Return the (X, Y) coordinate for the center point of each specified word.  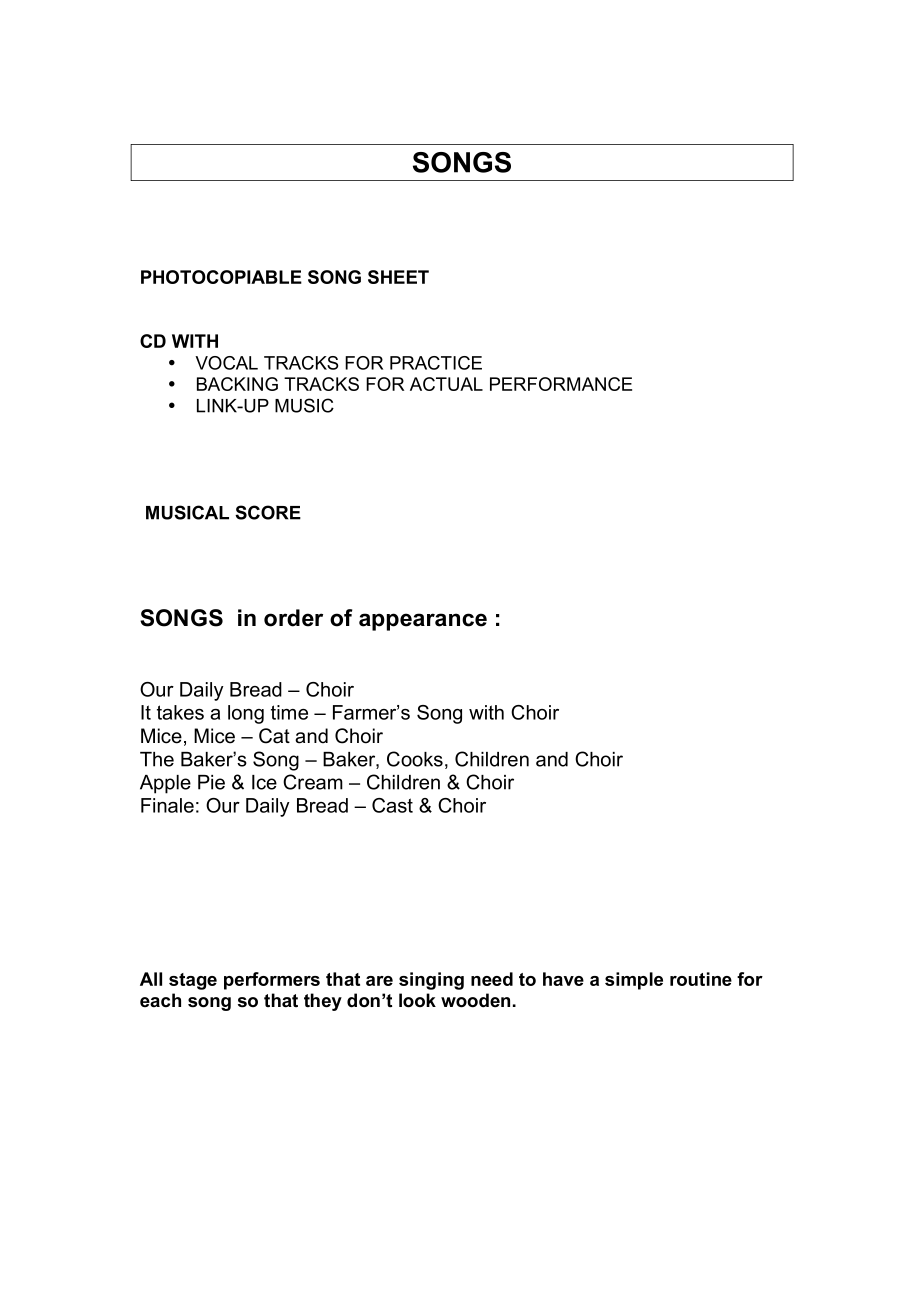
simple (634, 981)
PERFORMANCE (561, 384)
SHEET (398, 277)
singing (431, 981)
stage (193, 981)
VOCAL (226, 363)
